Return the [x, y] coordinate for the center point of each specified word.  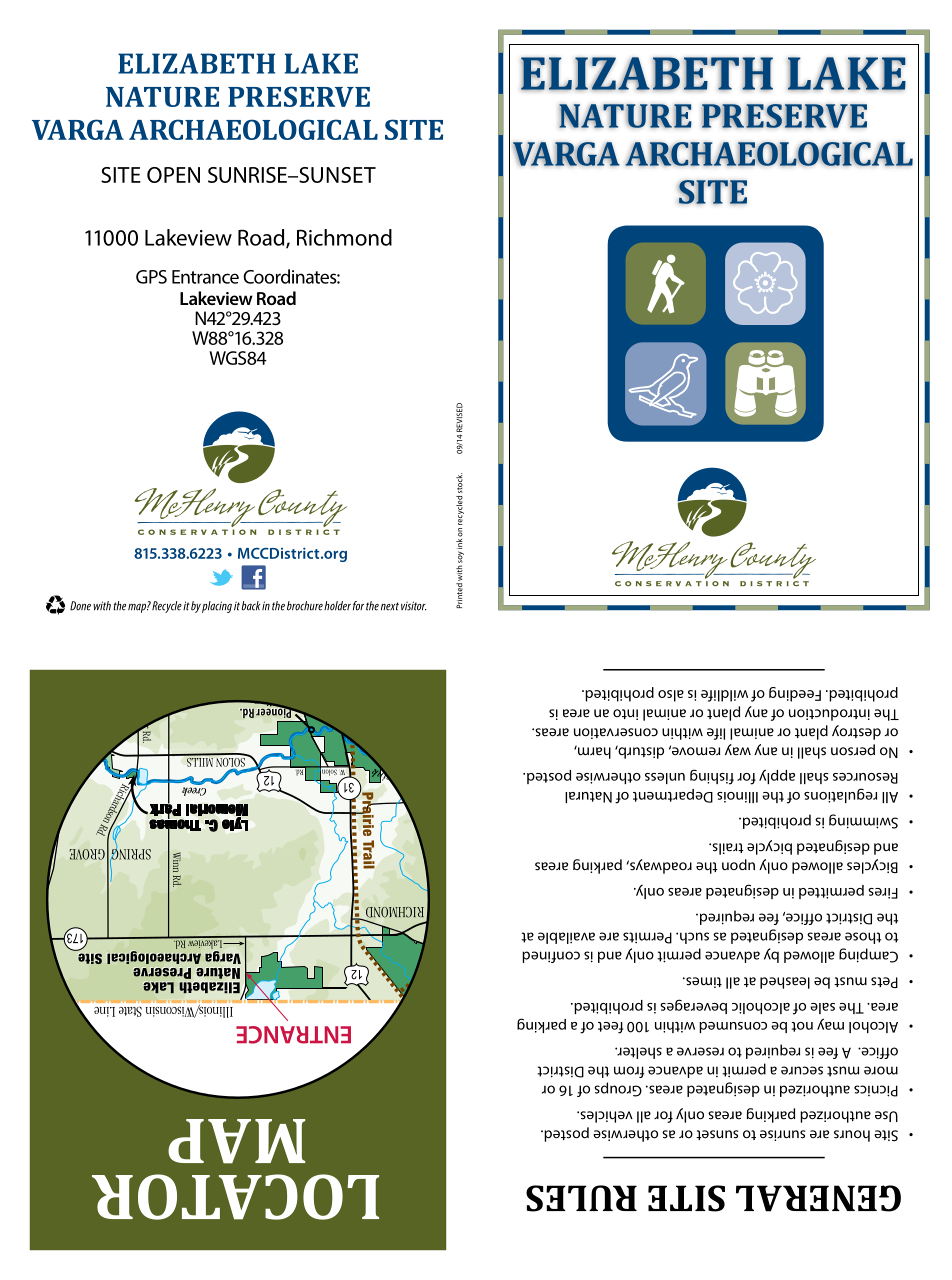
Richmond [344, 237]
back [252, 606]
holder [336, 606]
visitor [414, 606]
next [390, 606]
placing [217, 607]
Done [80, 606]
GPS [151, 277]
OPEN [173, 175]
